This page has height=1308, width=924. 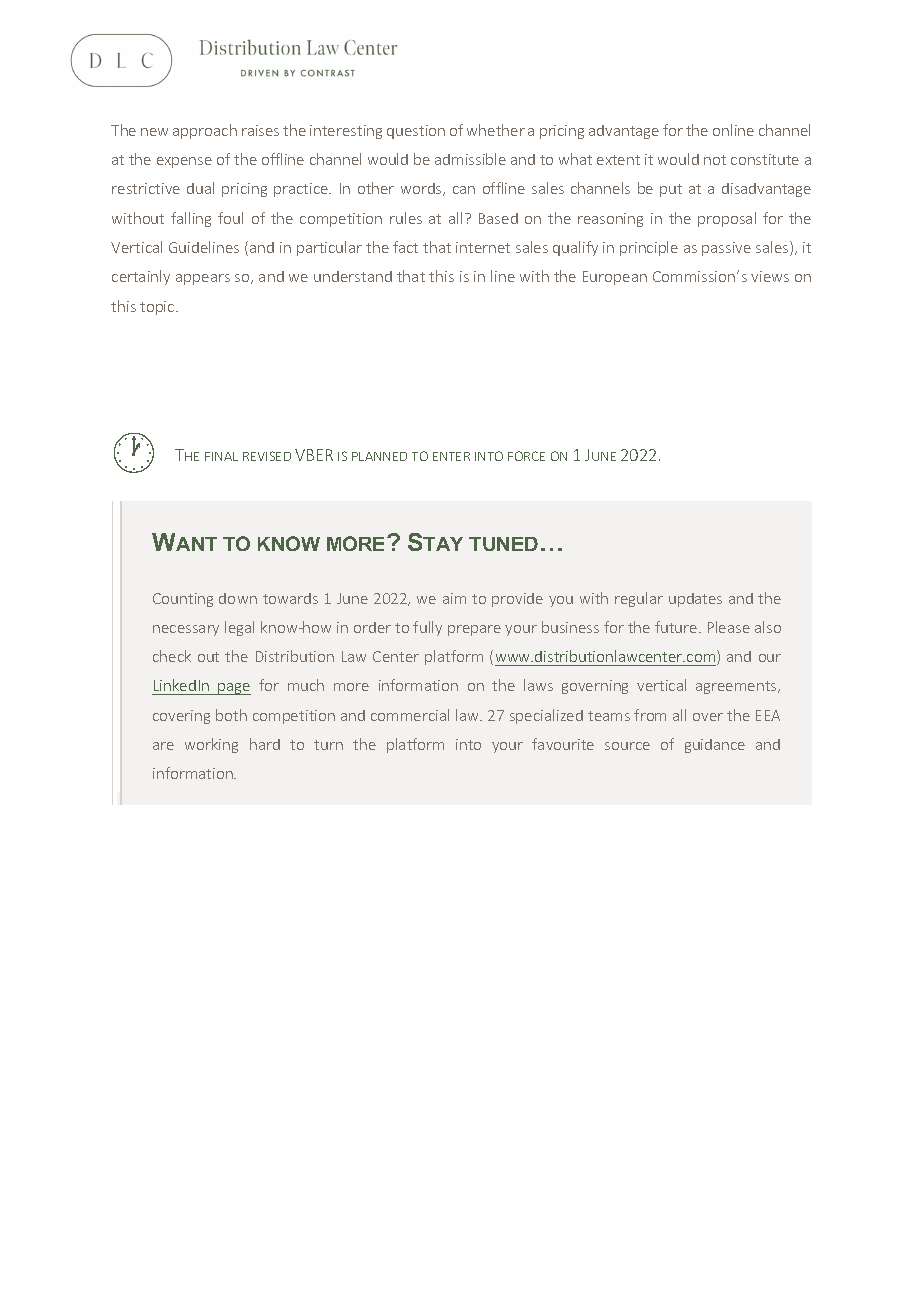 What do you see at coordinates (221, 456) in the page?
I see `FINAL` at bounding box center [221, 456].
